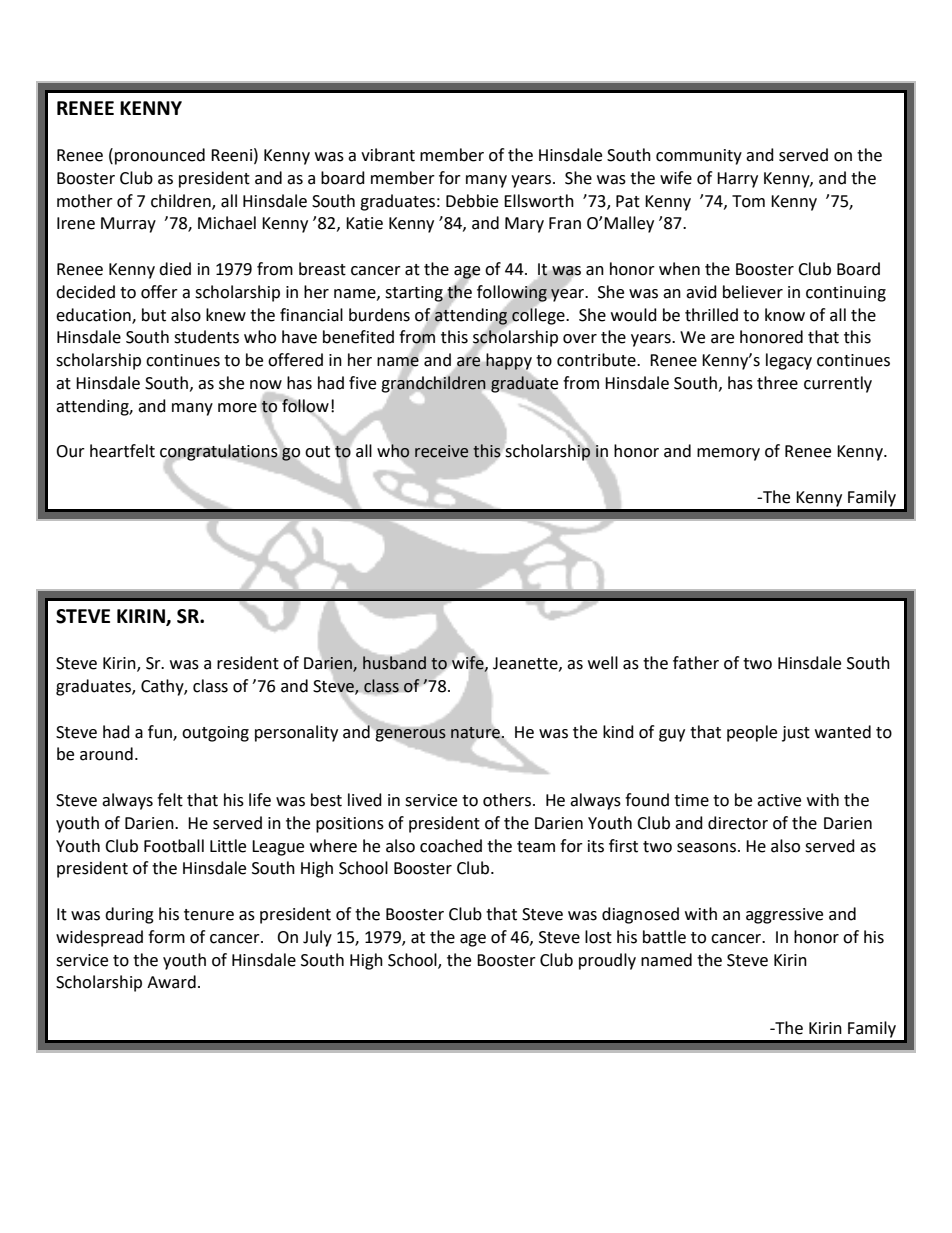  I want to click on Harry, so click(737, 180).
